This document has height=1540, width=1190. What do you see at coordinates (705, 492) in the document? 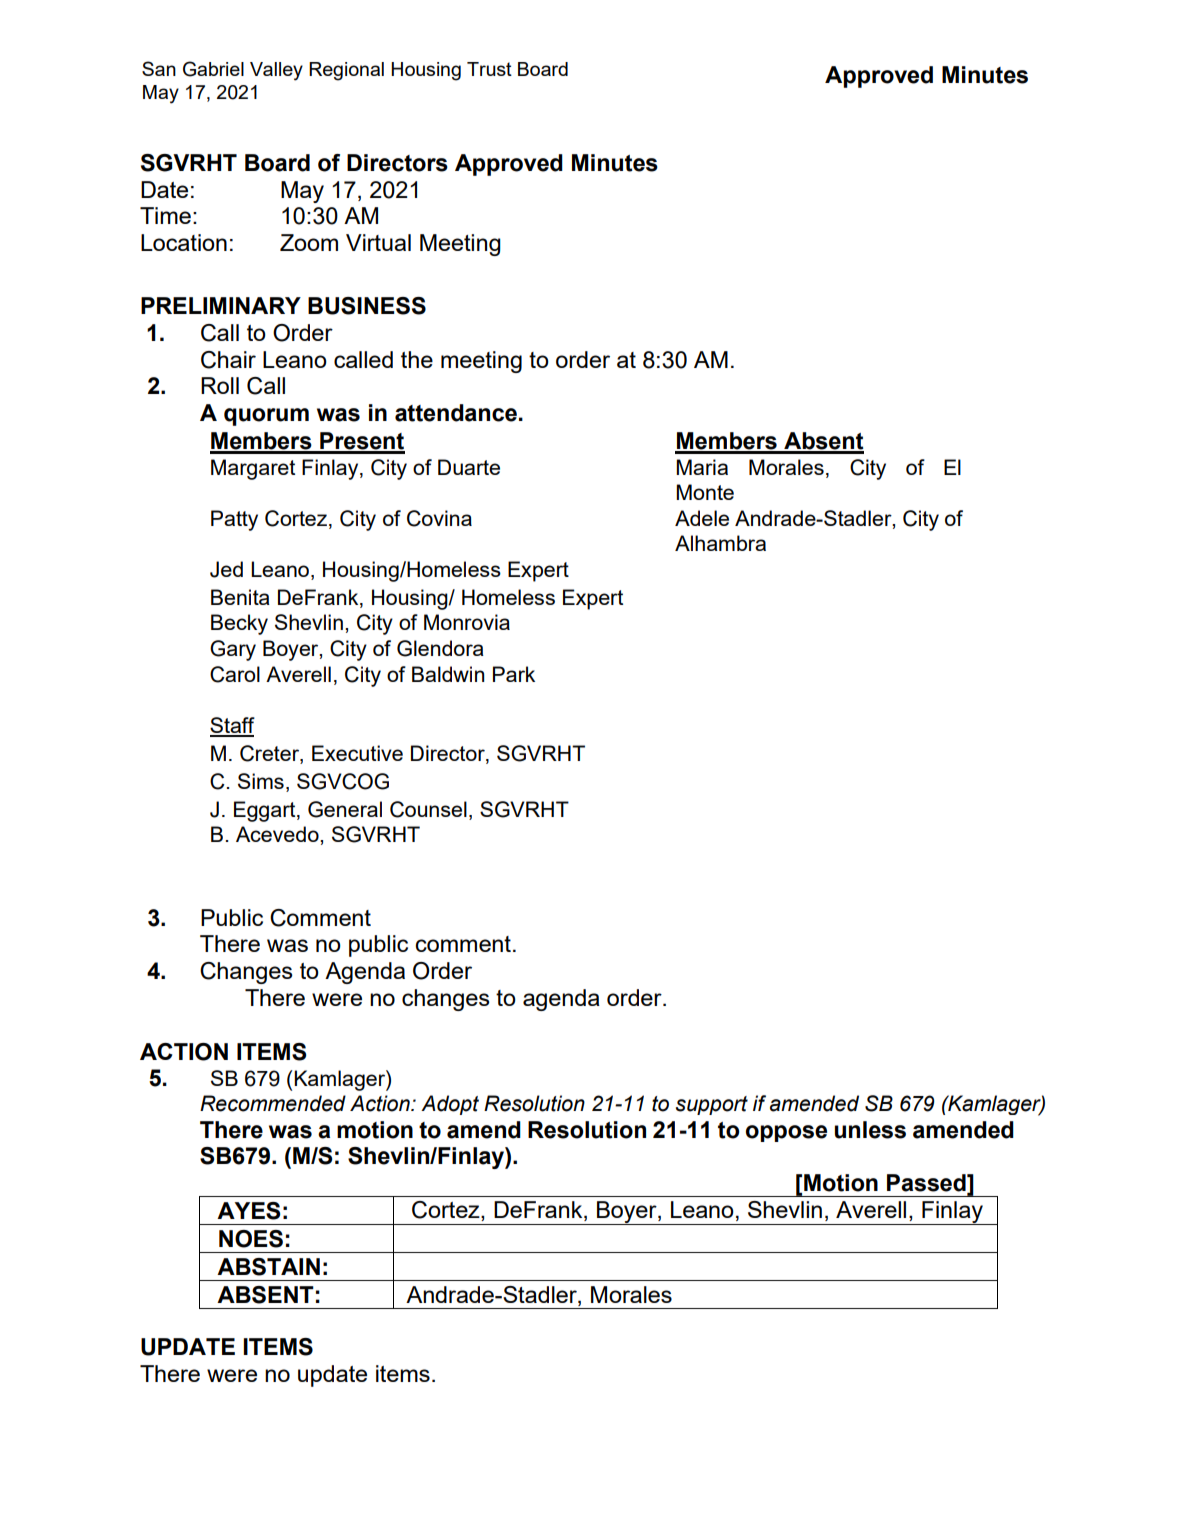
I see `Monte` at bounding box center [705, 492].
